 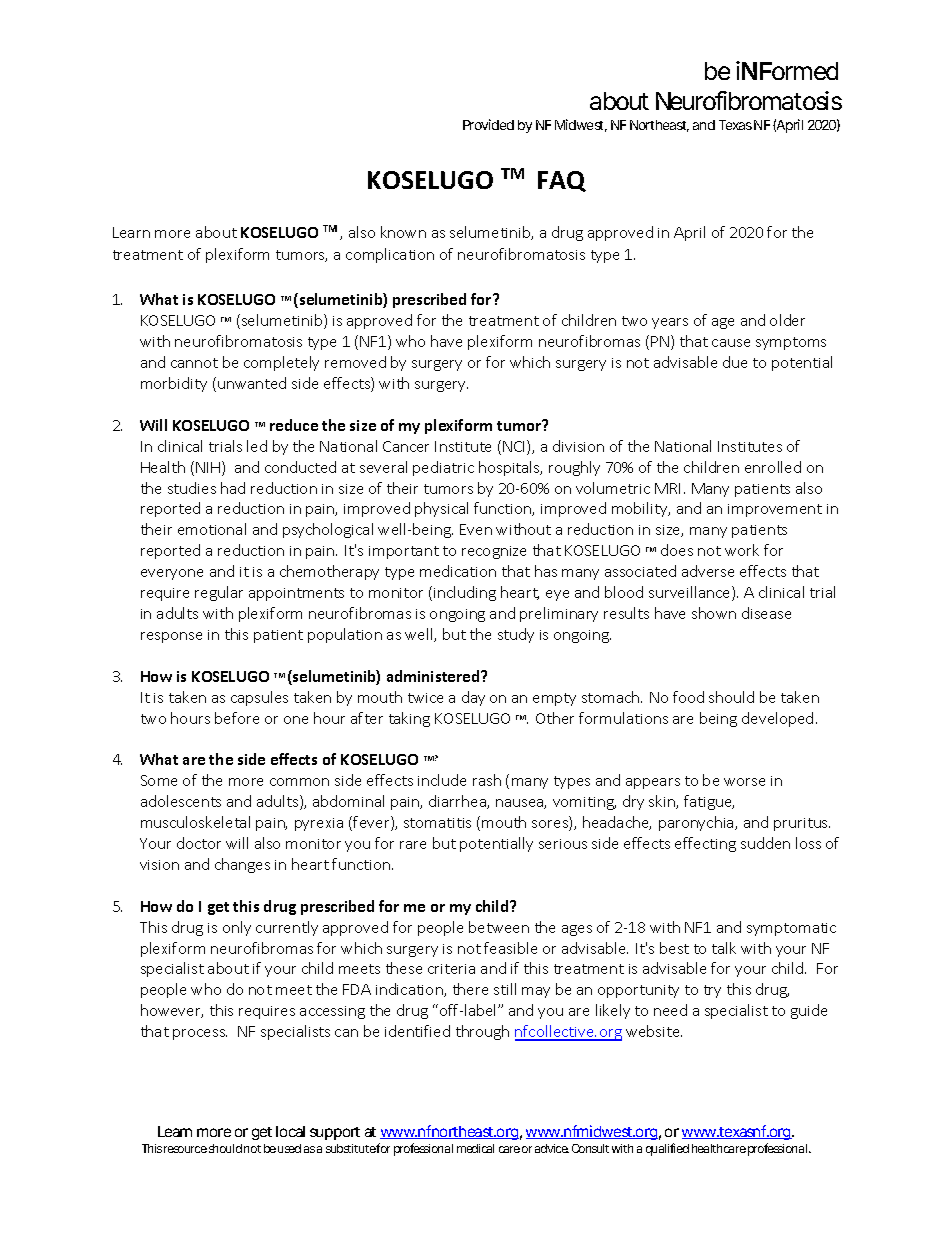 What do you see at coordinates (731, 343) in the image?
I see `cause` at bounding box center [731, 343].
